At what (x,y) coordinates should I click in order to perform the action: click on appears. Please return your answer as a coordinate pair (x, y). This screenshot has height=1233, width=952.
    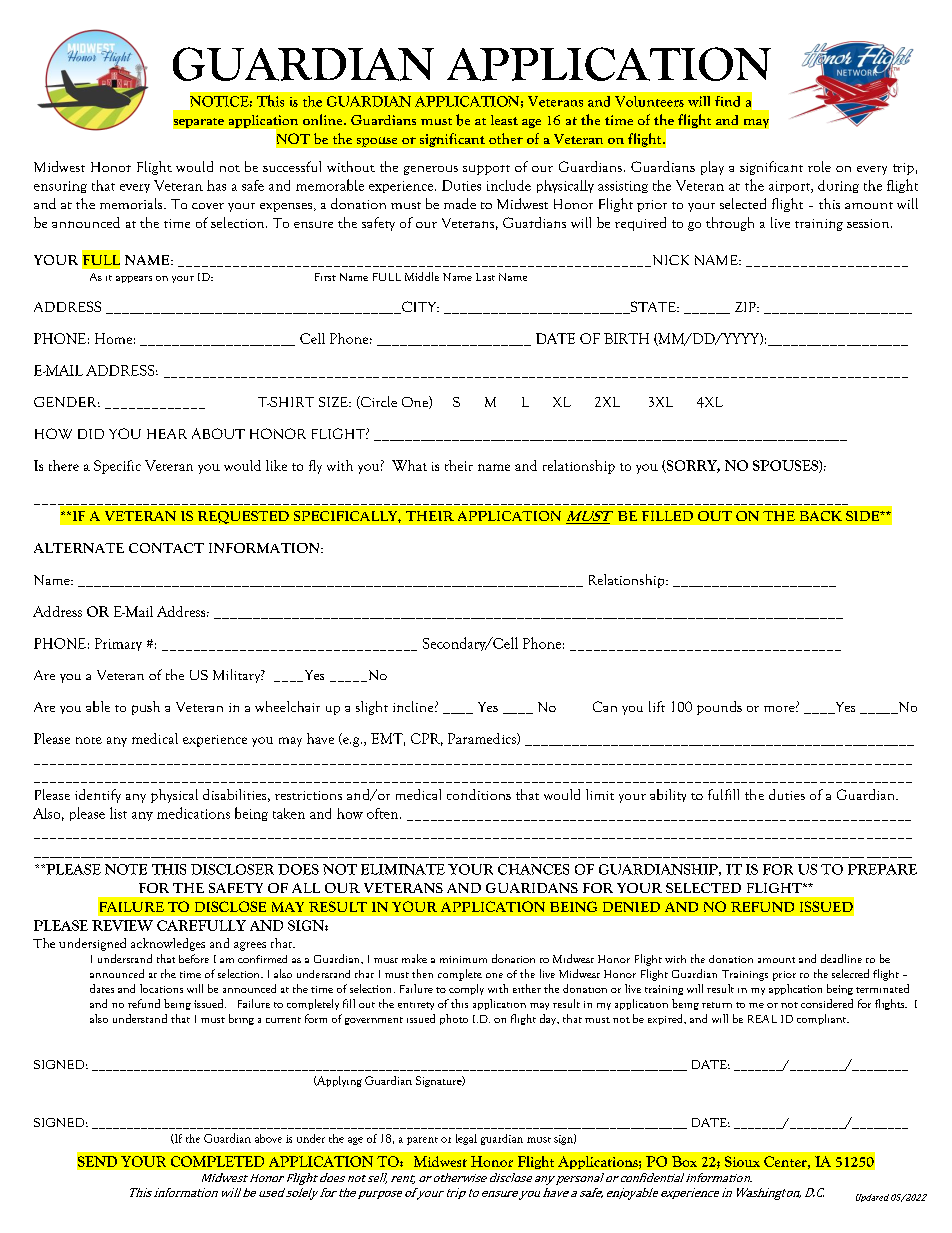
    Looking at the image, I should click on (134, 279).
